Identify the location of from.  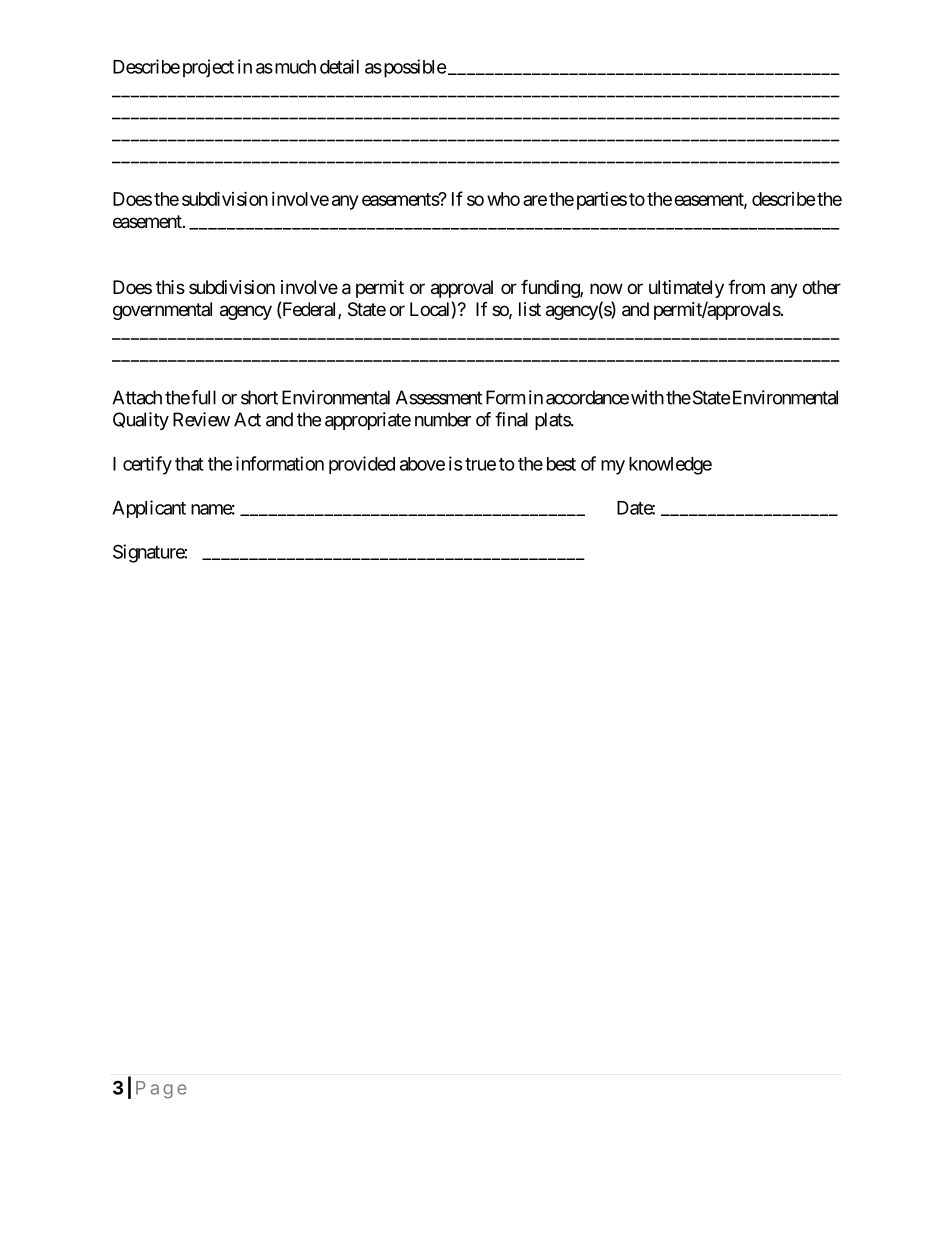
(746, 286).
